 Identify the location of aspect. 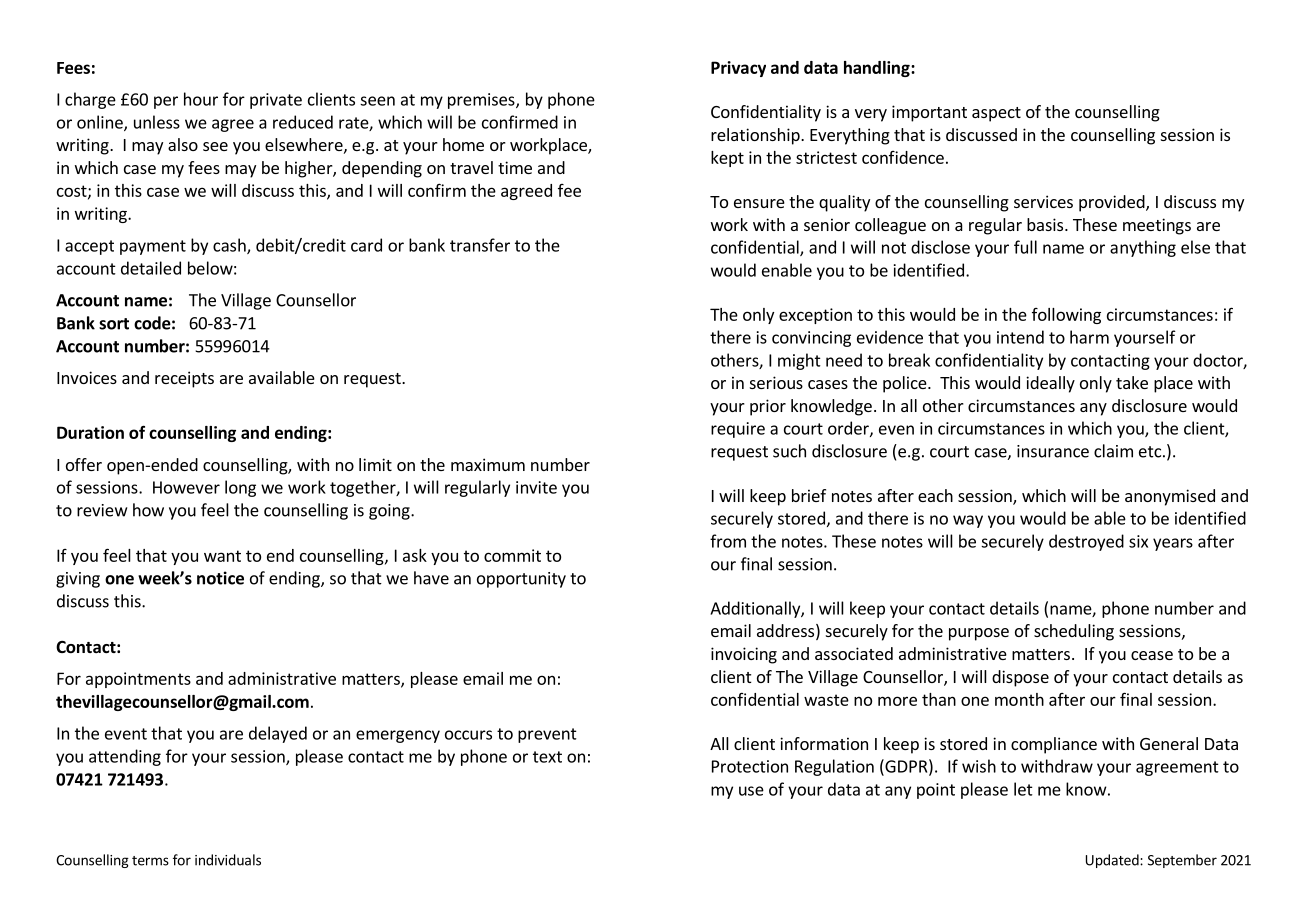
(996, 114).
